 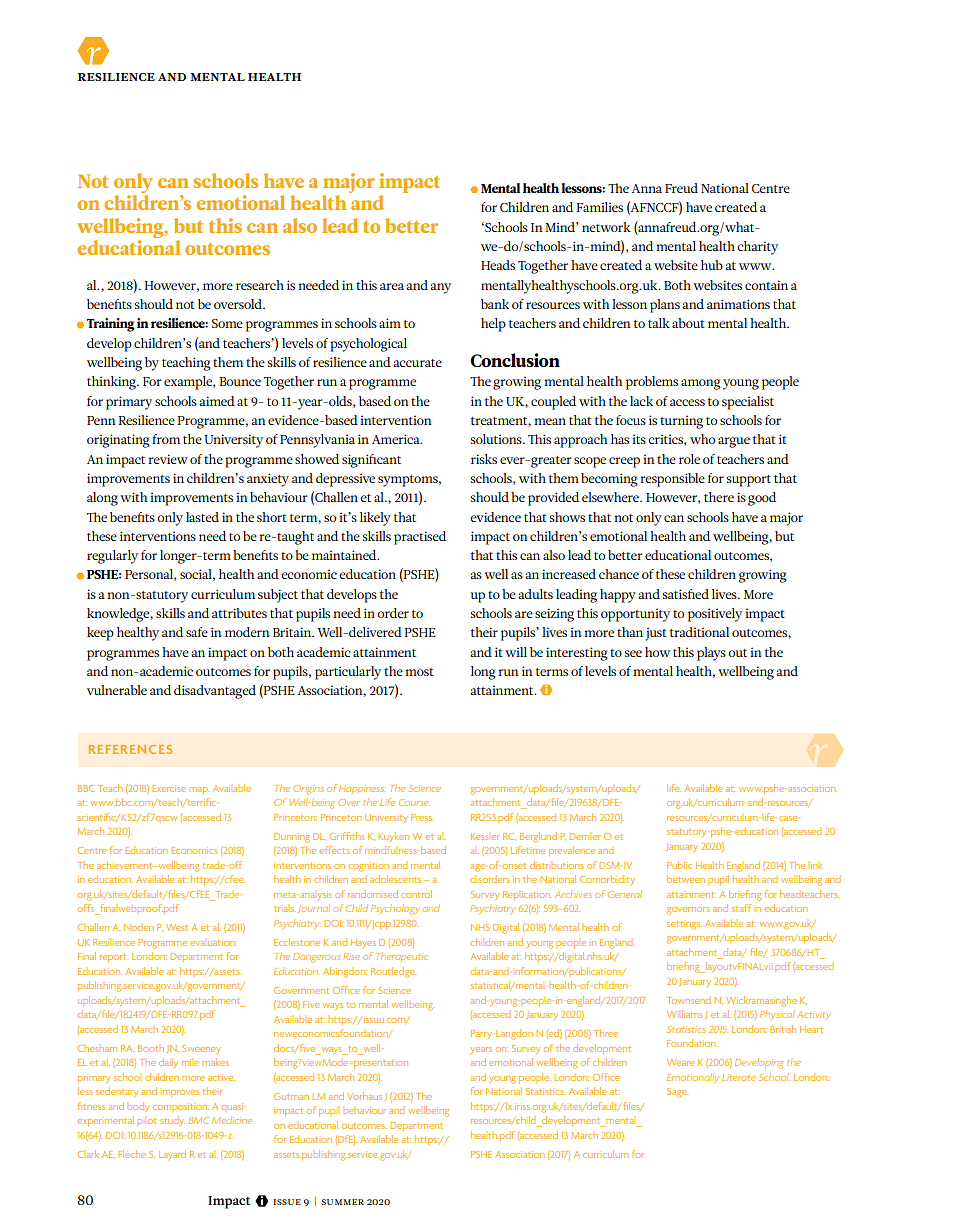 I want to click on Heads, so click(x=498, y=265).
